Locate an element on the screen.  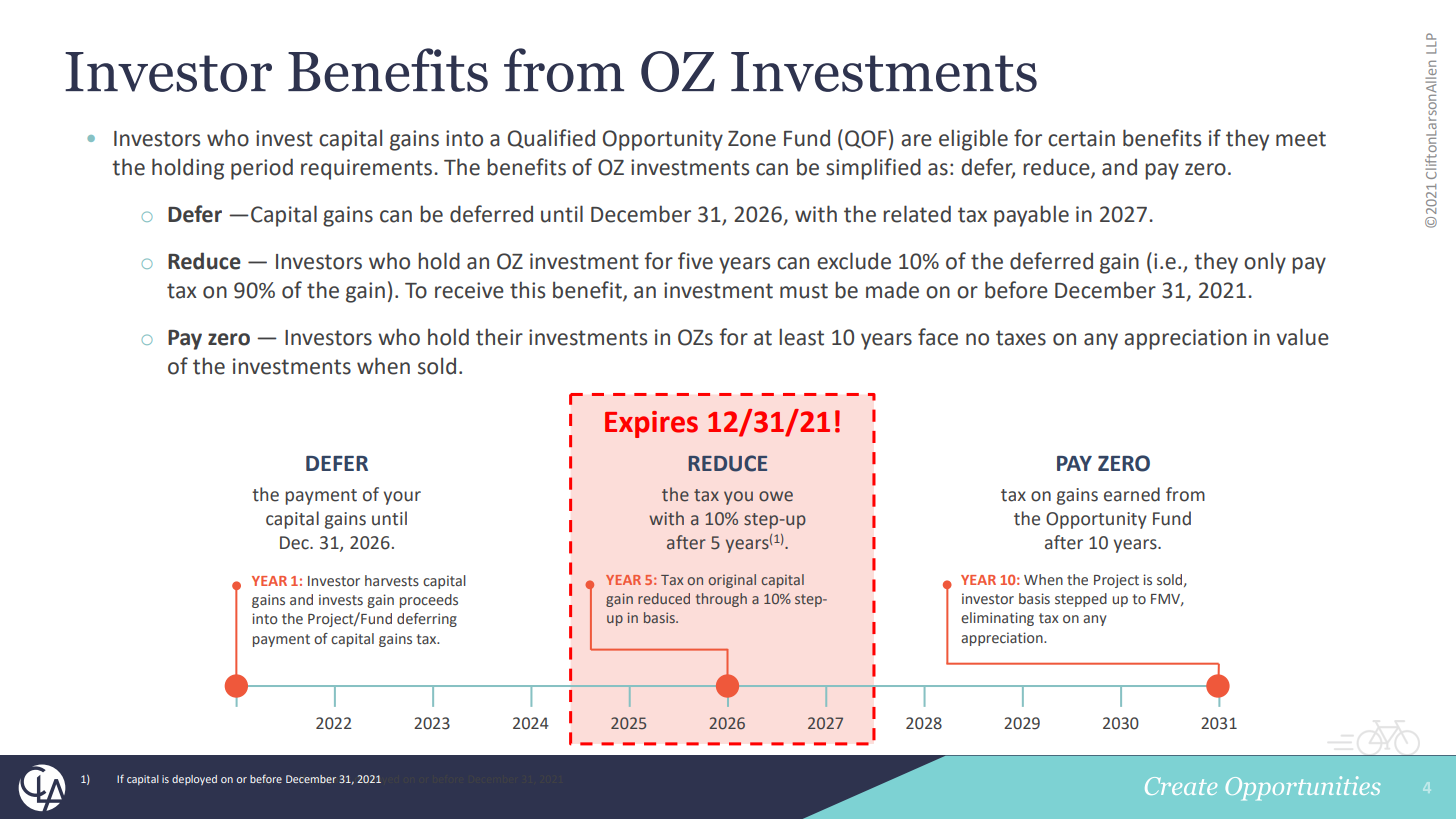
certain is located at coordinates (1081, 138).
